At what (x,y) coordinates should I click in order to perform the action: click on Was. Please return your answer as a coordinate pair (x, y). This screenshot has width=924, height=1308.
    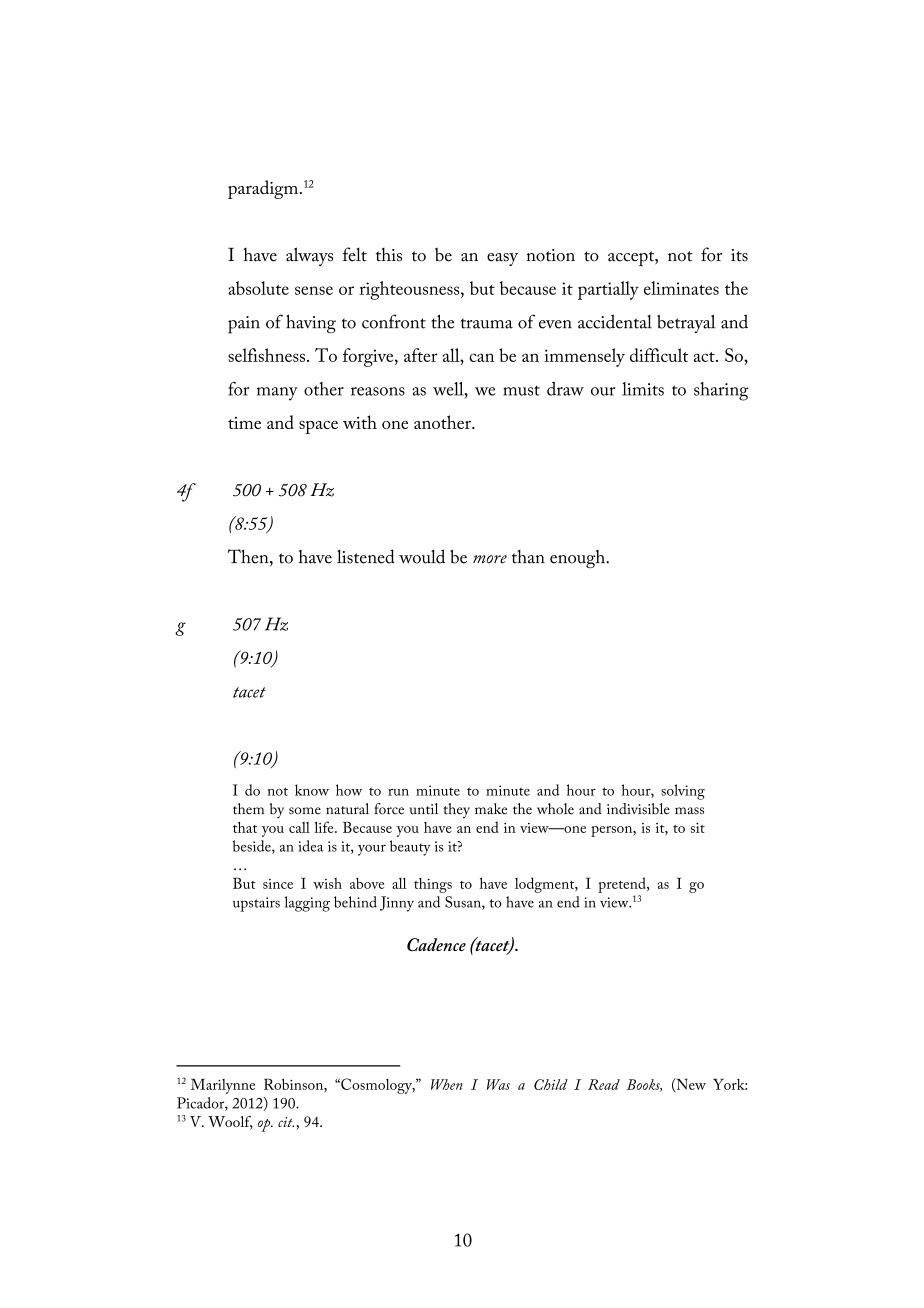
    Looking at the image, I should click on (498, 1084).
